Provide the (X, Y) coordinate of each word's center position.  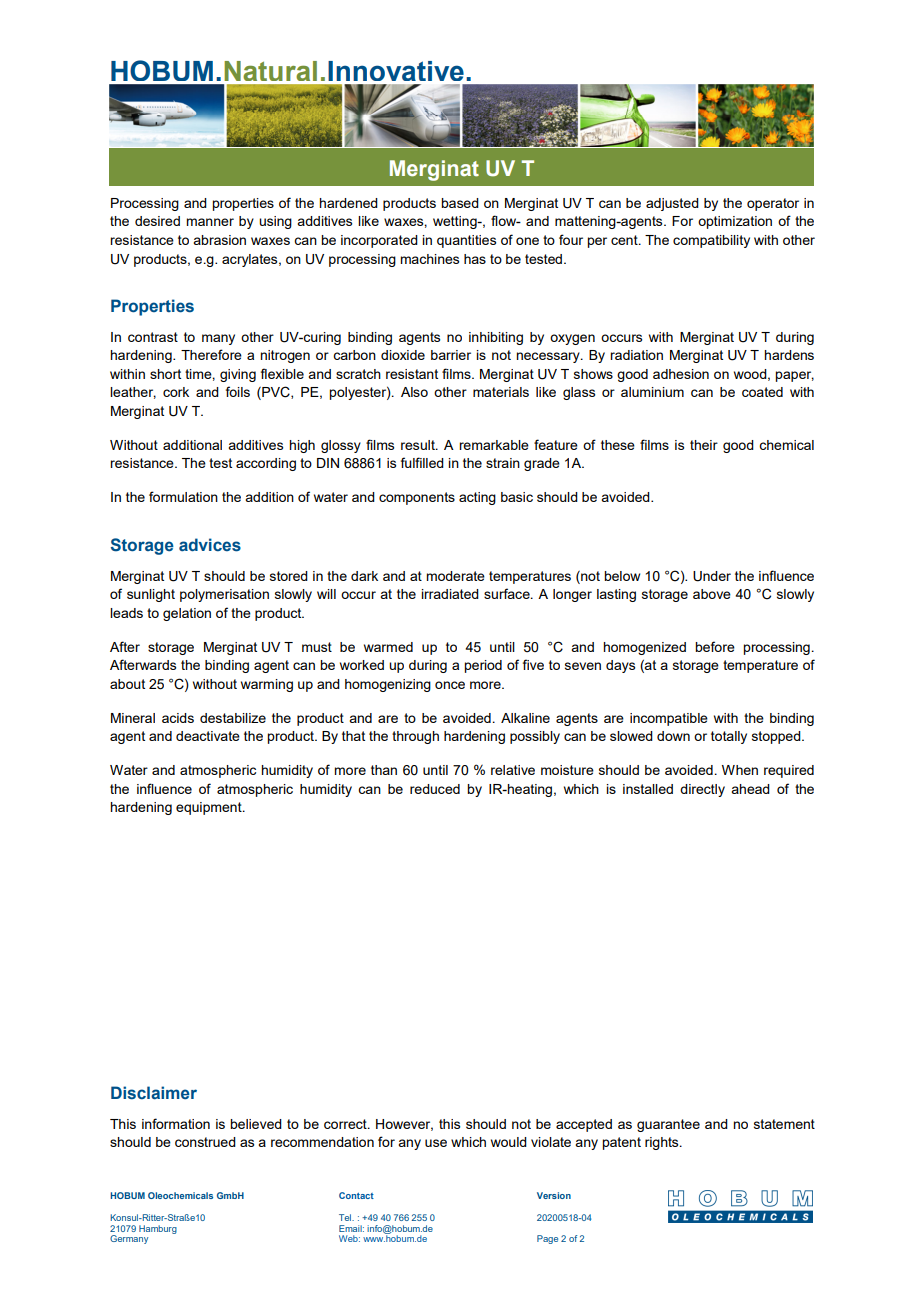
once (450, 685)
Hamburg (158, 1229)
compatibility (711, 241)
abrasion (219, 240)
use (436, 1143)
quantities (466, 241)
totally (729, 737)
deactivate (208, 736)
